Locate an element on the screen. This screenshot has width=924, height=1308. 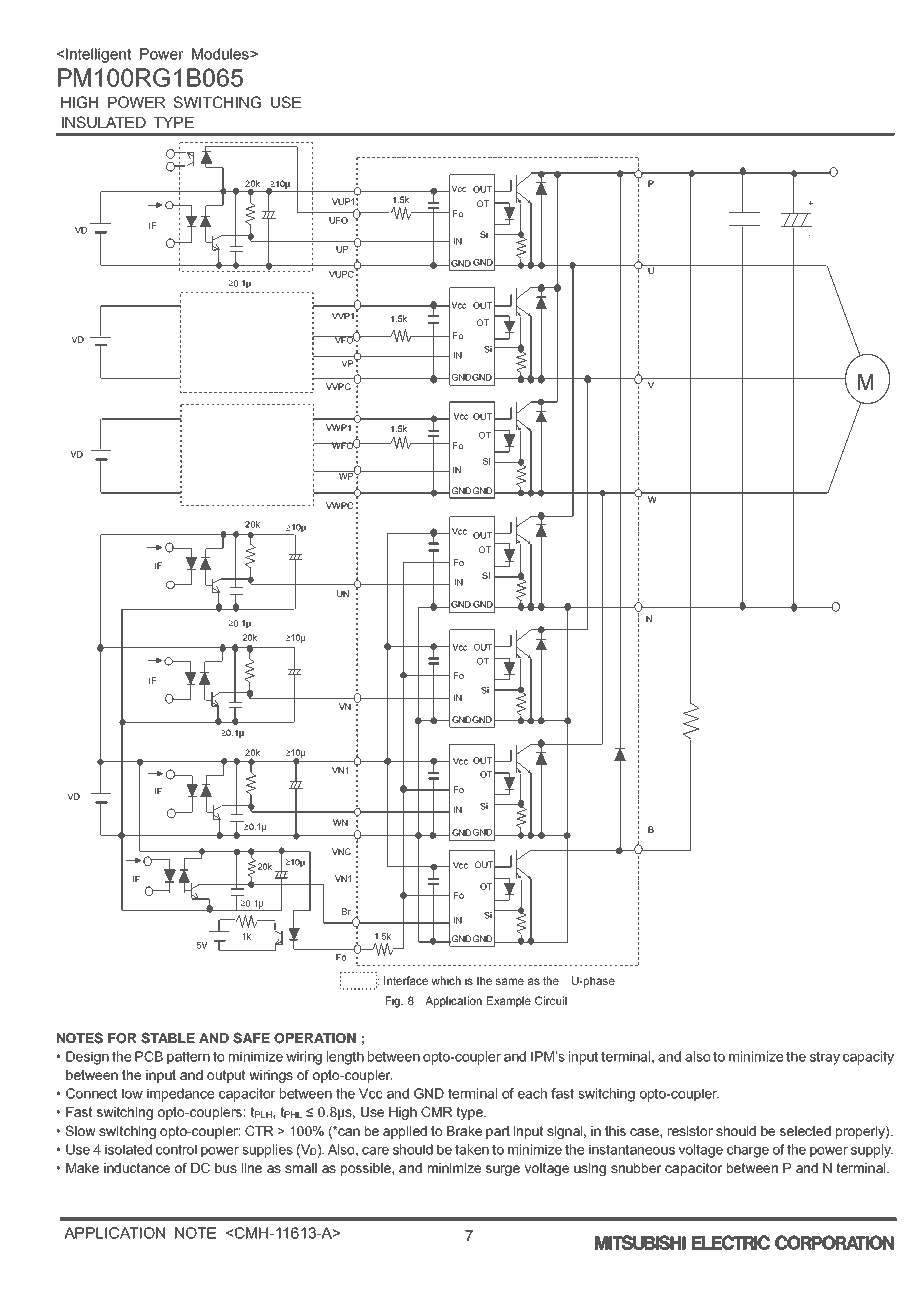
INSULATED is located at coordinates (104, 122).
